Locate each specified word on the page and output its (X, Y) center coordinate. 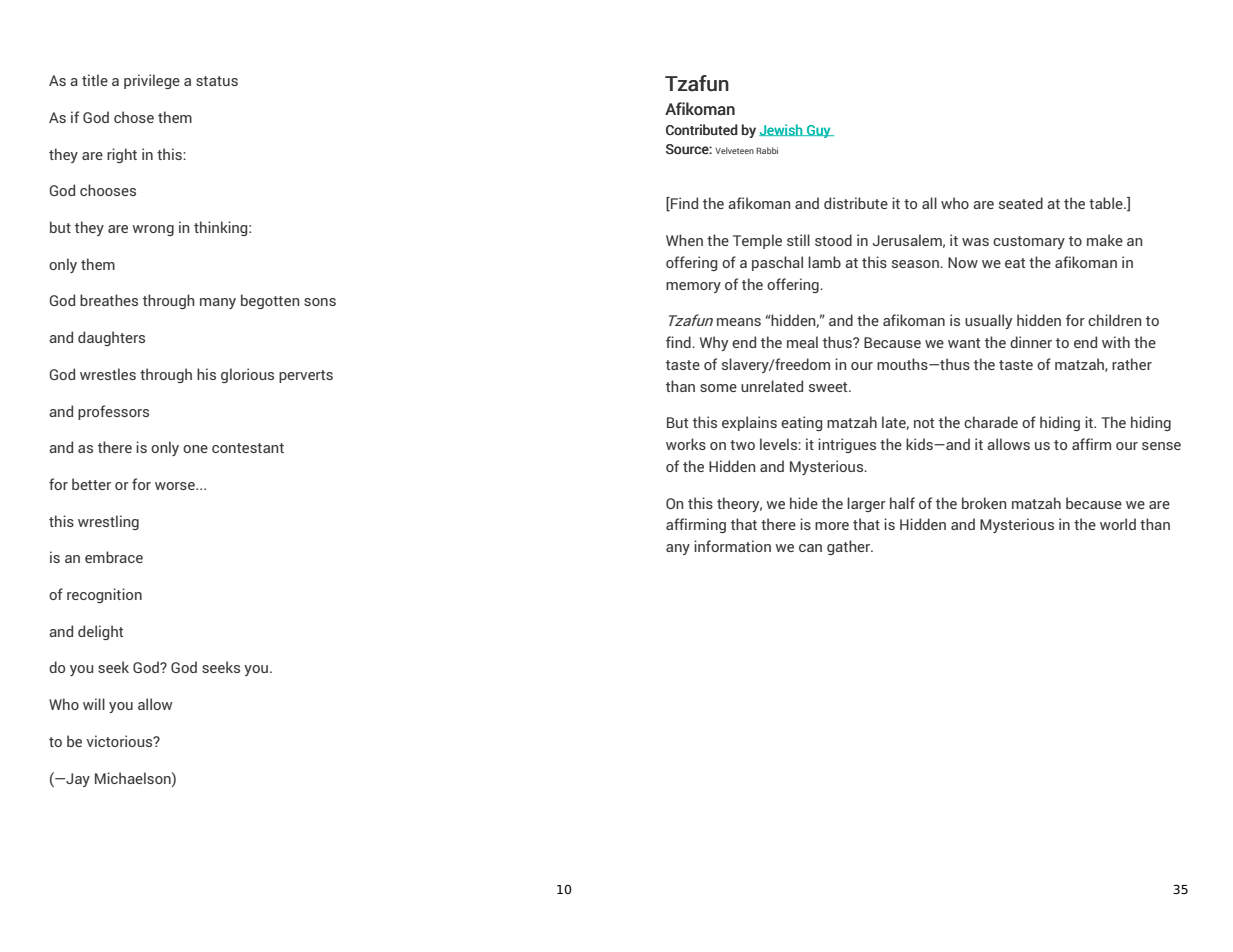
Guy (819, 131)
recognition (104, 595)
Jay (77, 780)
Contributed (702, 129)
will (94, 704)
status (217, 81)
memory (693, 287)
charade (991, 422)
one (195, 449)
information (732, 546)
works (686, 444)
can (810, 548)
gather (850, 547)
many (218, 303)
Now (963, 262)
